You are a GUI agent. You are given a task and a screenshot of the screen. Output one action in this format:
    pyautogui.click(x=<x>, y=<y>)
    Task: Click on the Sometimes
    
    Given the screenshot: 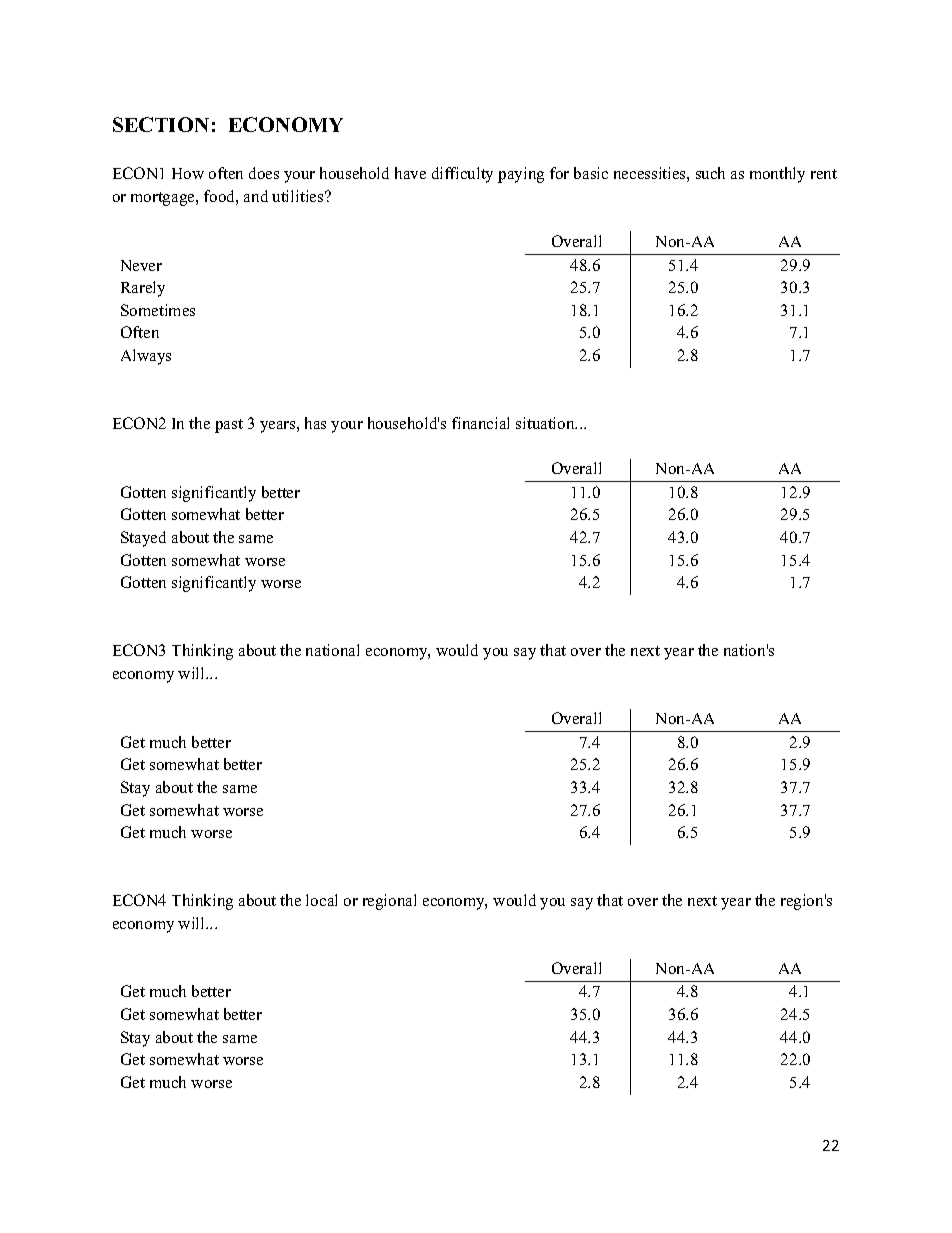 What is the action you would take?
    pyautogui.click(x=158, y=310)
